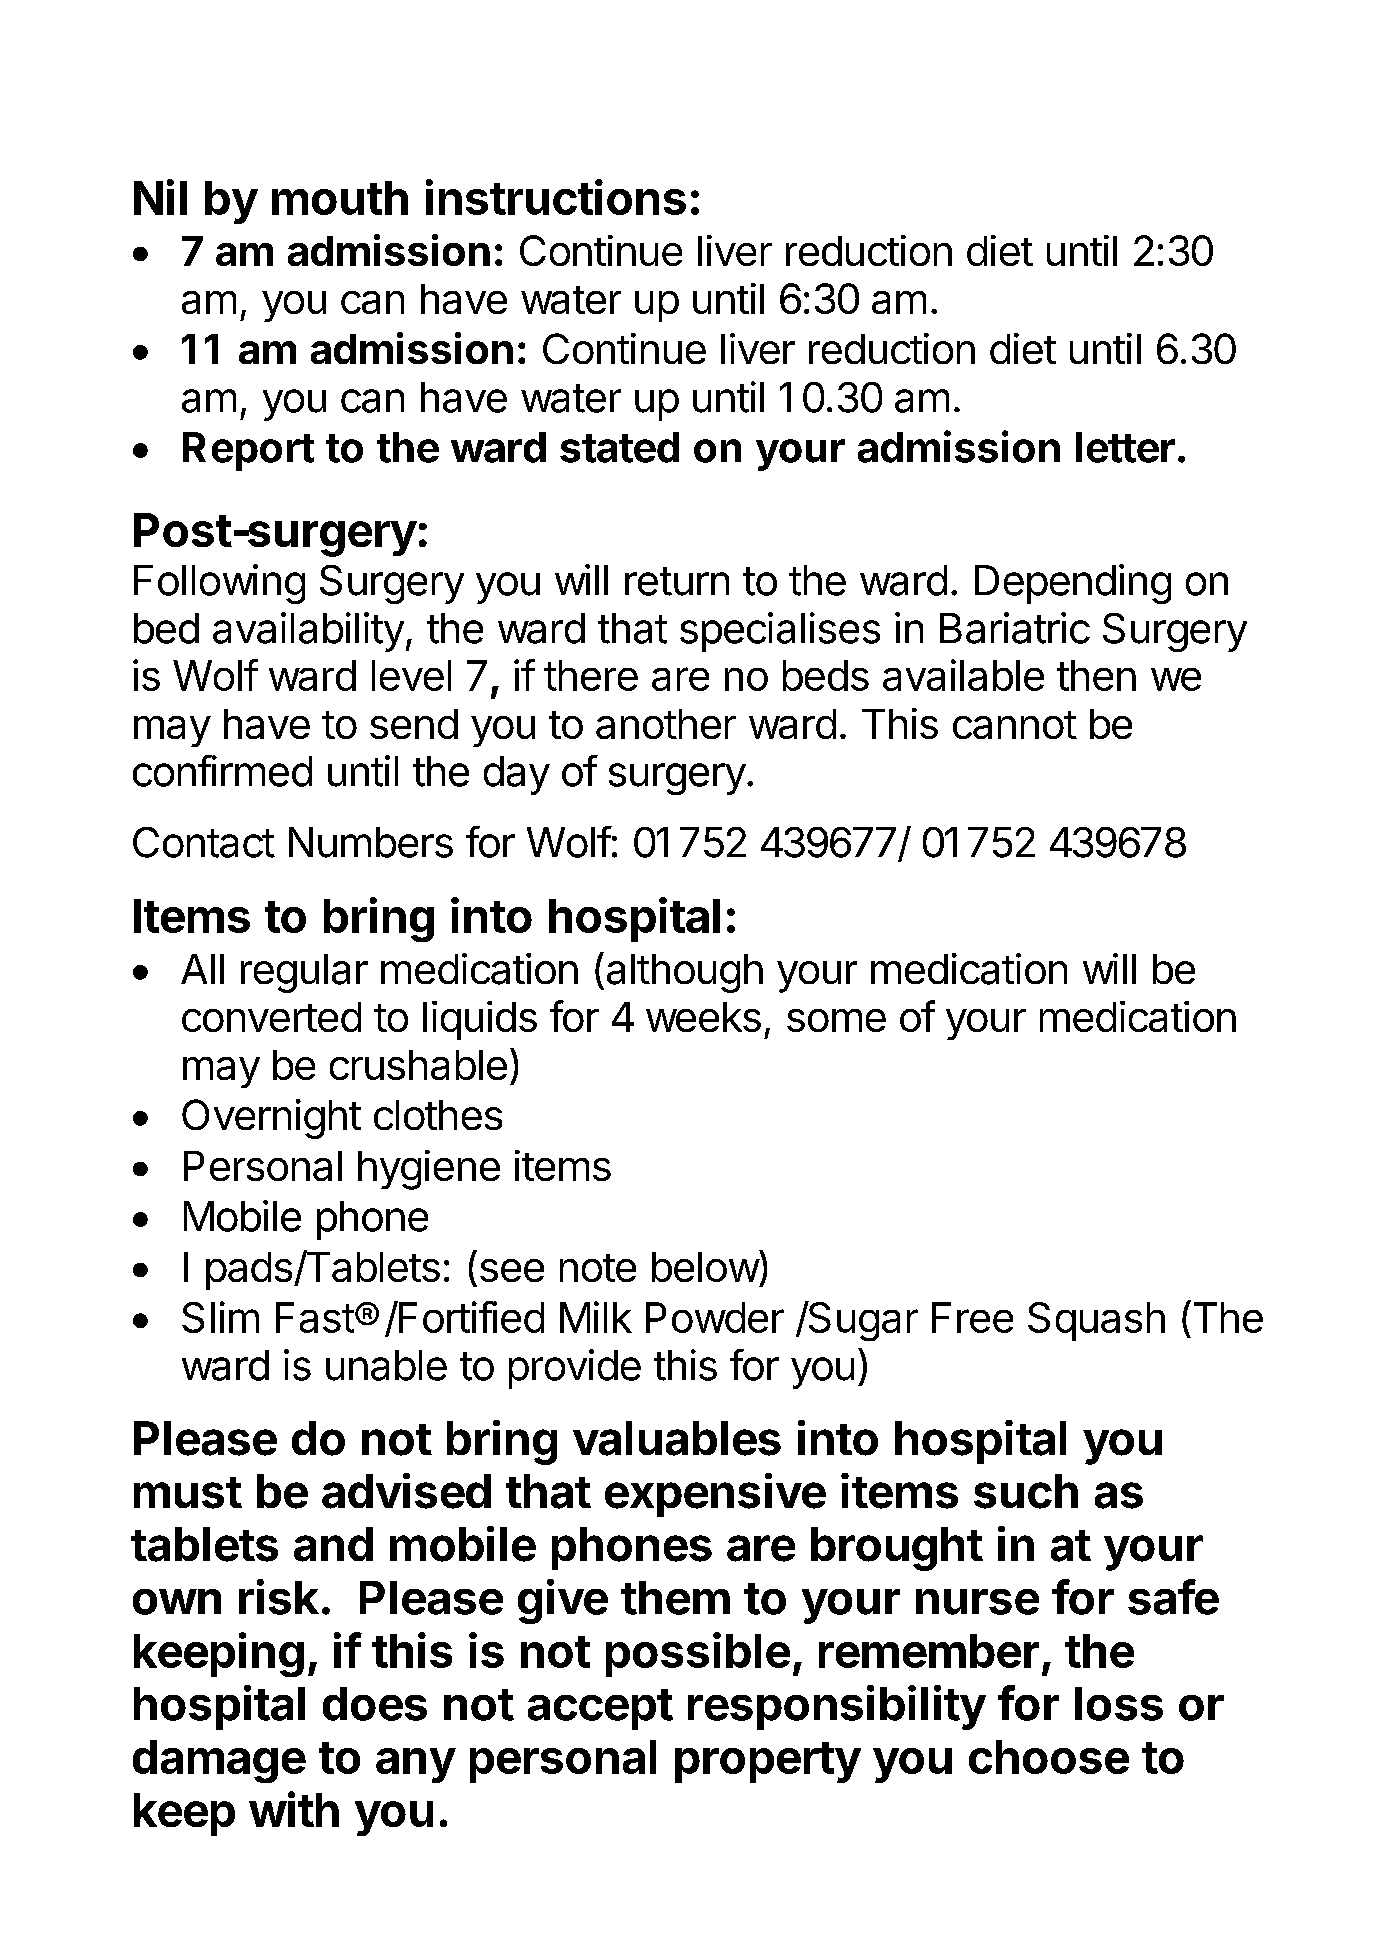  What do you see at coordinates (340, 198) in the screenshot?
I see `mouth` at bounding box center [340, 198].
